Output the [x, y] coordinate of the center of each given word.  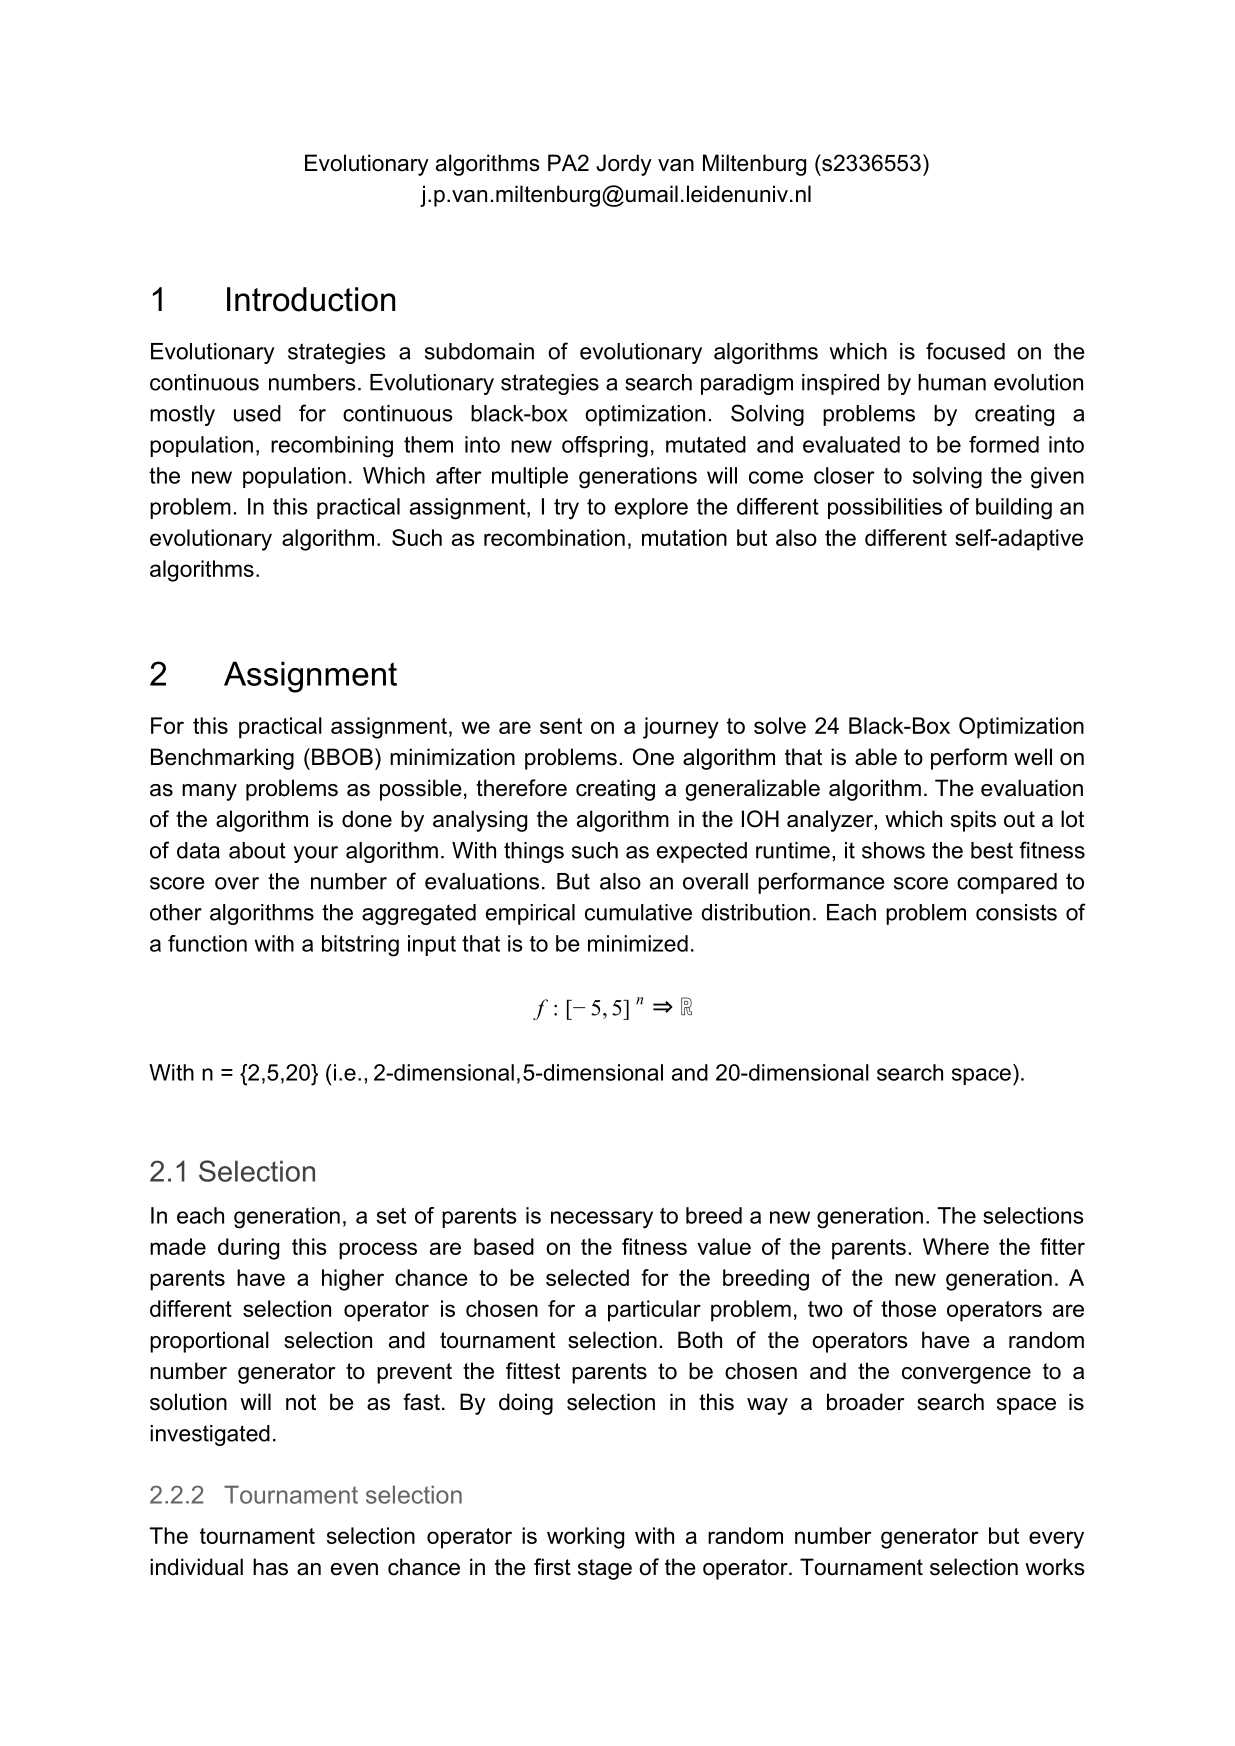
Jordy [624, 165]
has [270, 1567]
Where [956, 1246]
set [391, 1216]
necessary [602, 1220]
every [1056, 1540]
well [1033, 757]
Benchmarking [222, 759]
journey [681, 728]
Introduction [311, 299]
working [585, 1538]
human [952, 382]
